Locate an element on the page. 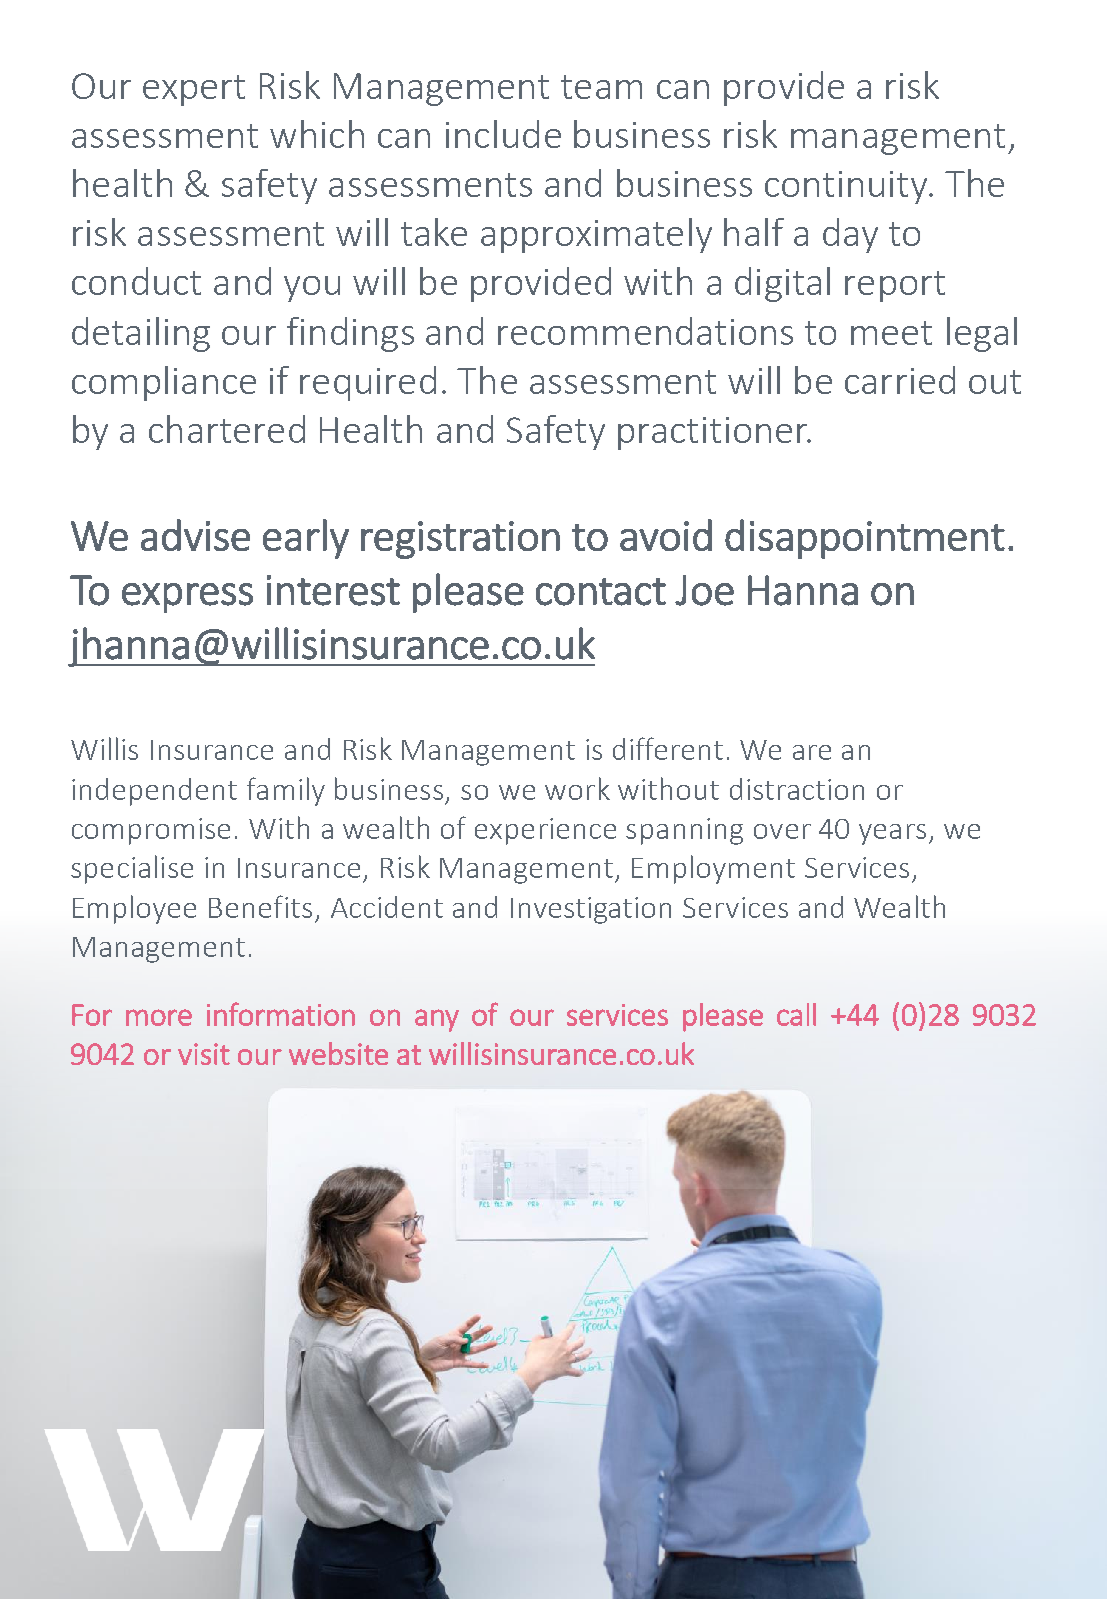 This page has height=1599, width=1107. information is located at coordinates (281, 1014).
